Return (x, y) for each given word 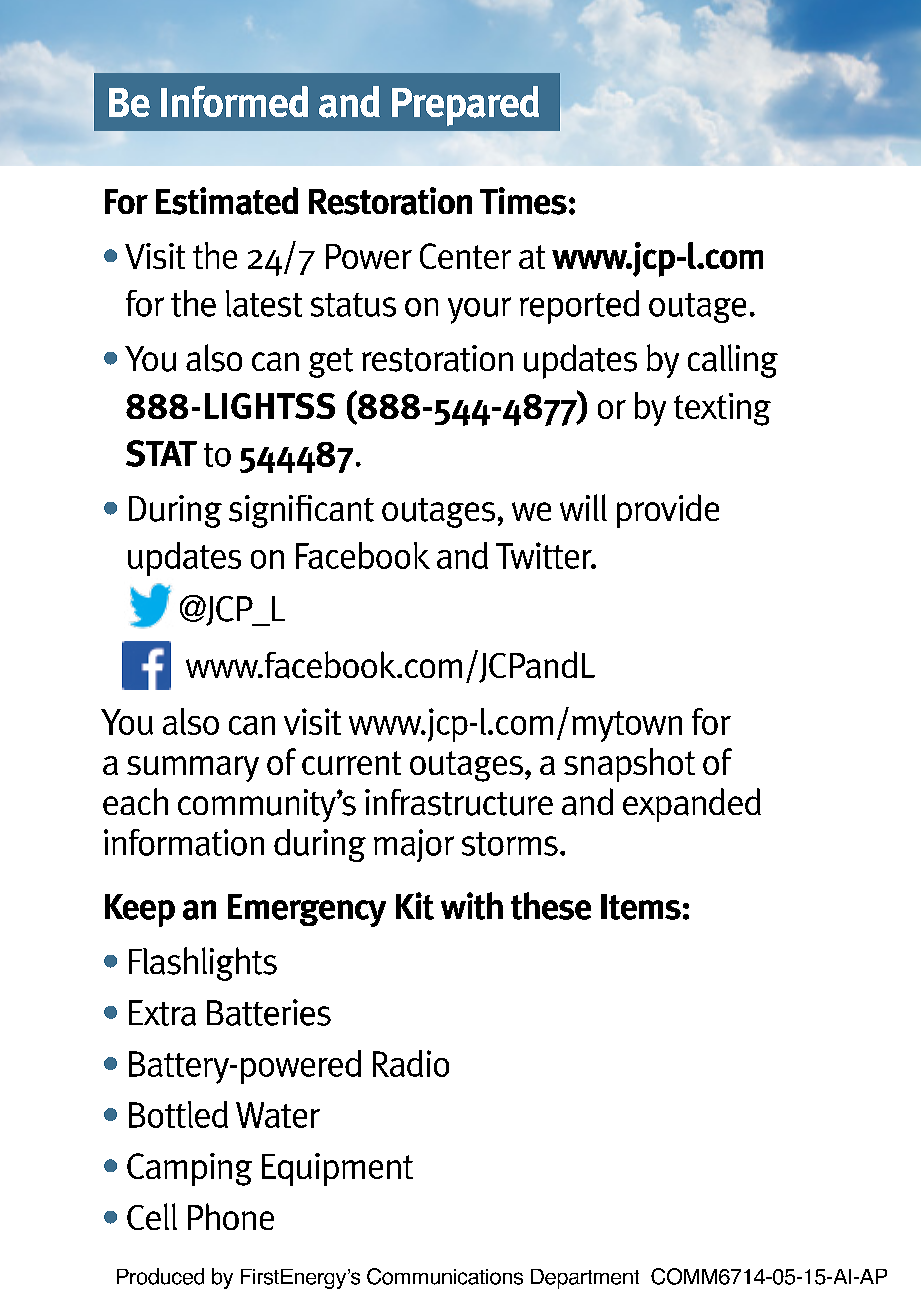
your (479, 310)
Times (523, 201)
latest (264, 303)
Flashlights (203, 964)
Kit (415, 906)
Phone (231, 1216)
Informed (234, 101)
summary (193, 769)
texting (722, 409)
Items (641, 907)
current (351, 763)
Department (585, 1279)
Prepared (465, 106)
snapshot (629, 765)
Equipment (337, 1169)
